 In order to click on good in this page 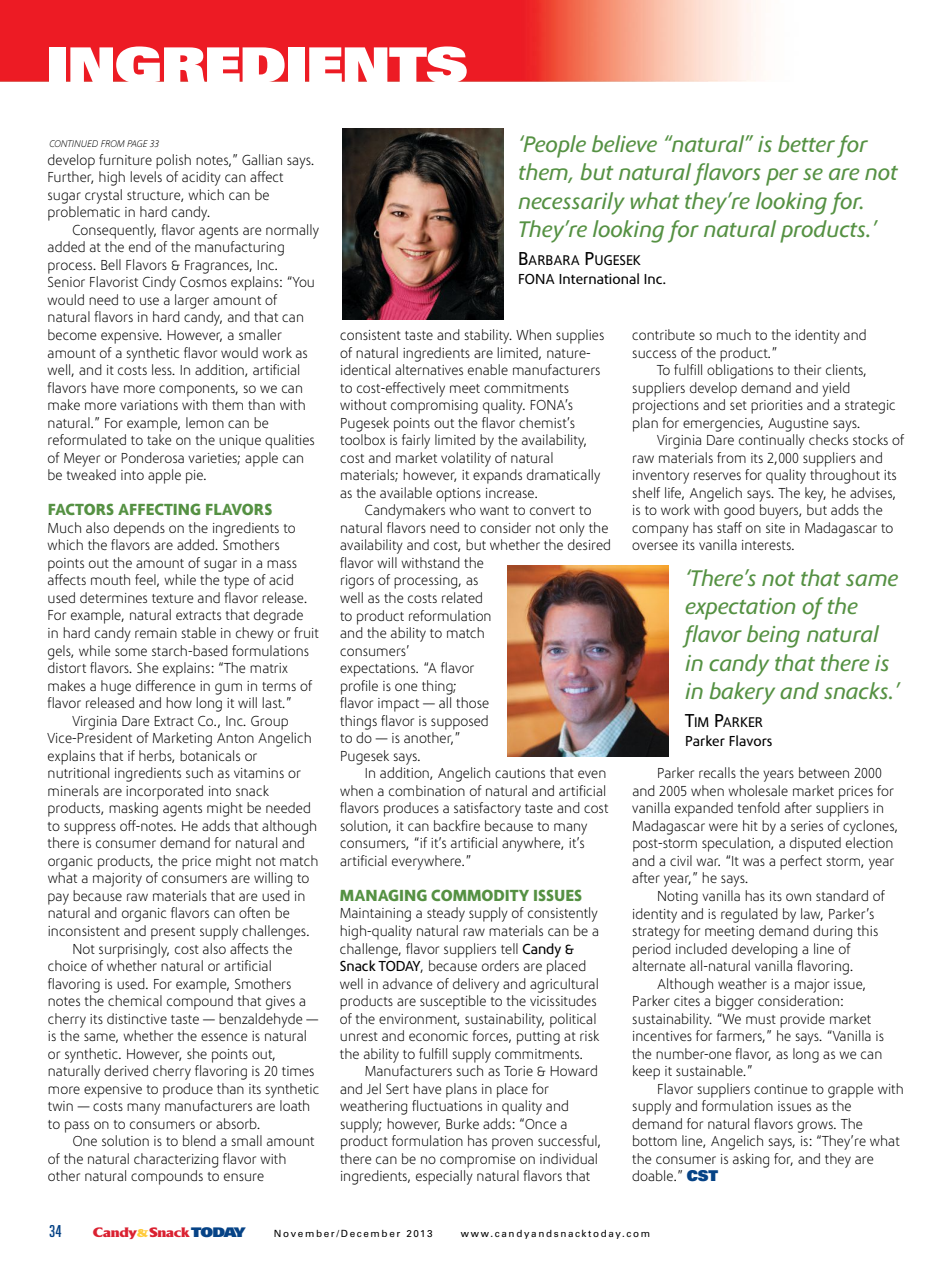, I will do `click(739, 511)`.
